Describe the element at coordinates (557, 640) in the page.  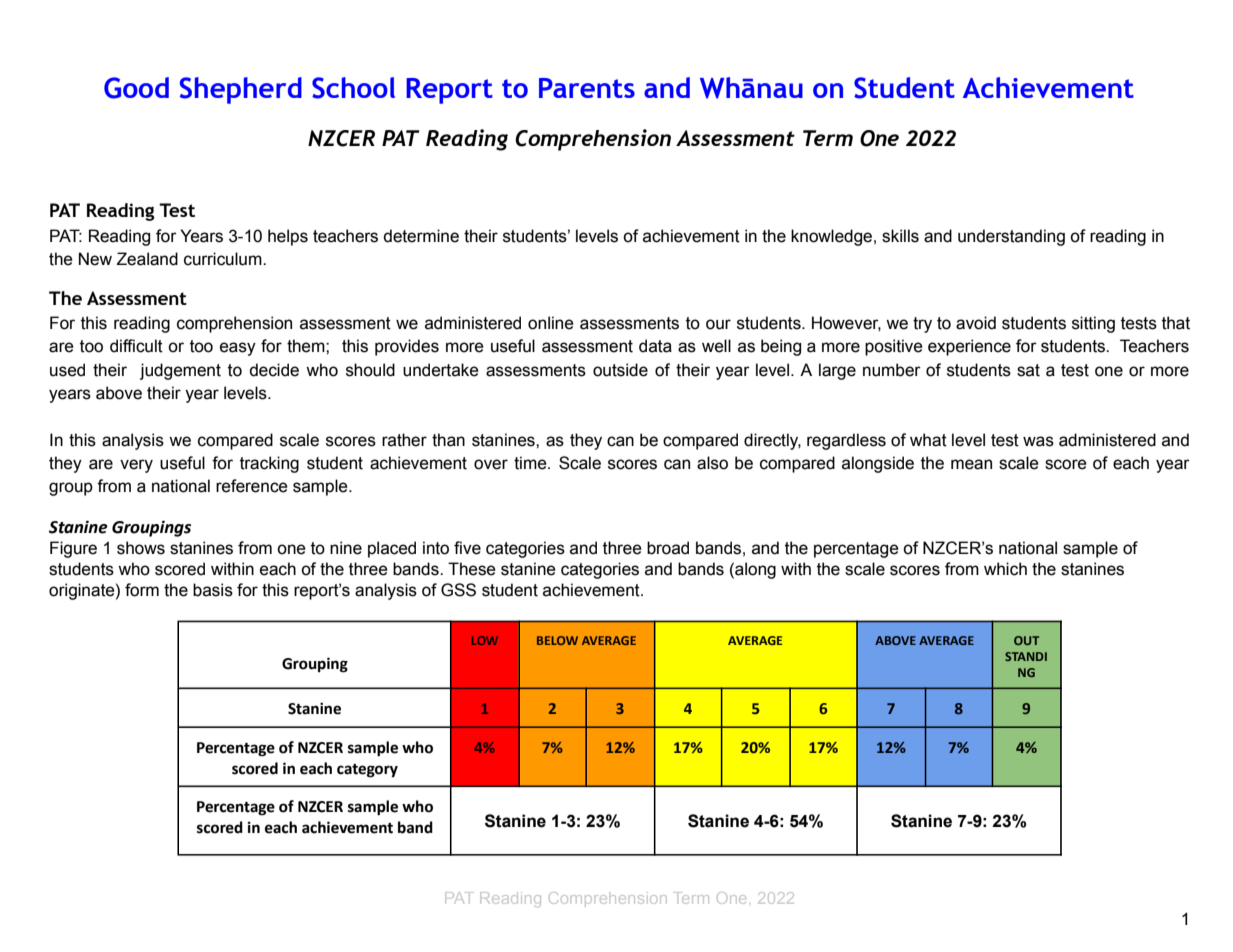
I see `BELOW` at that location.
